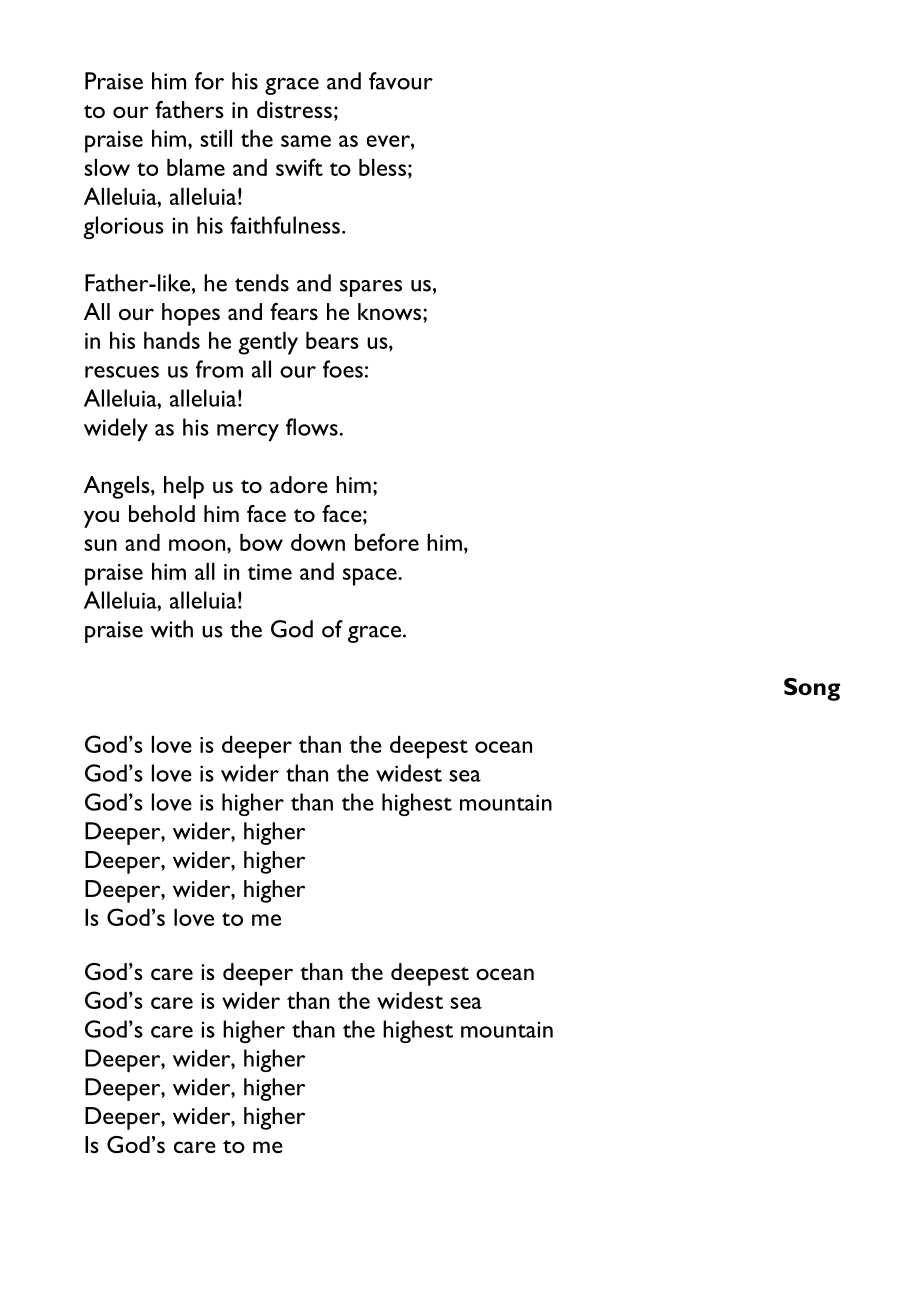  I want to click on spares, so click(371, 288).
